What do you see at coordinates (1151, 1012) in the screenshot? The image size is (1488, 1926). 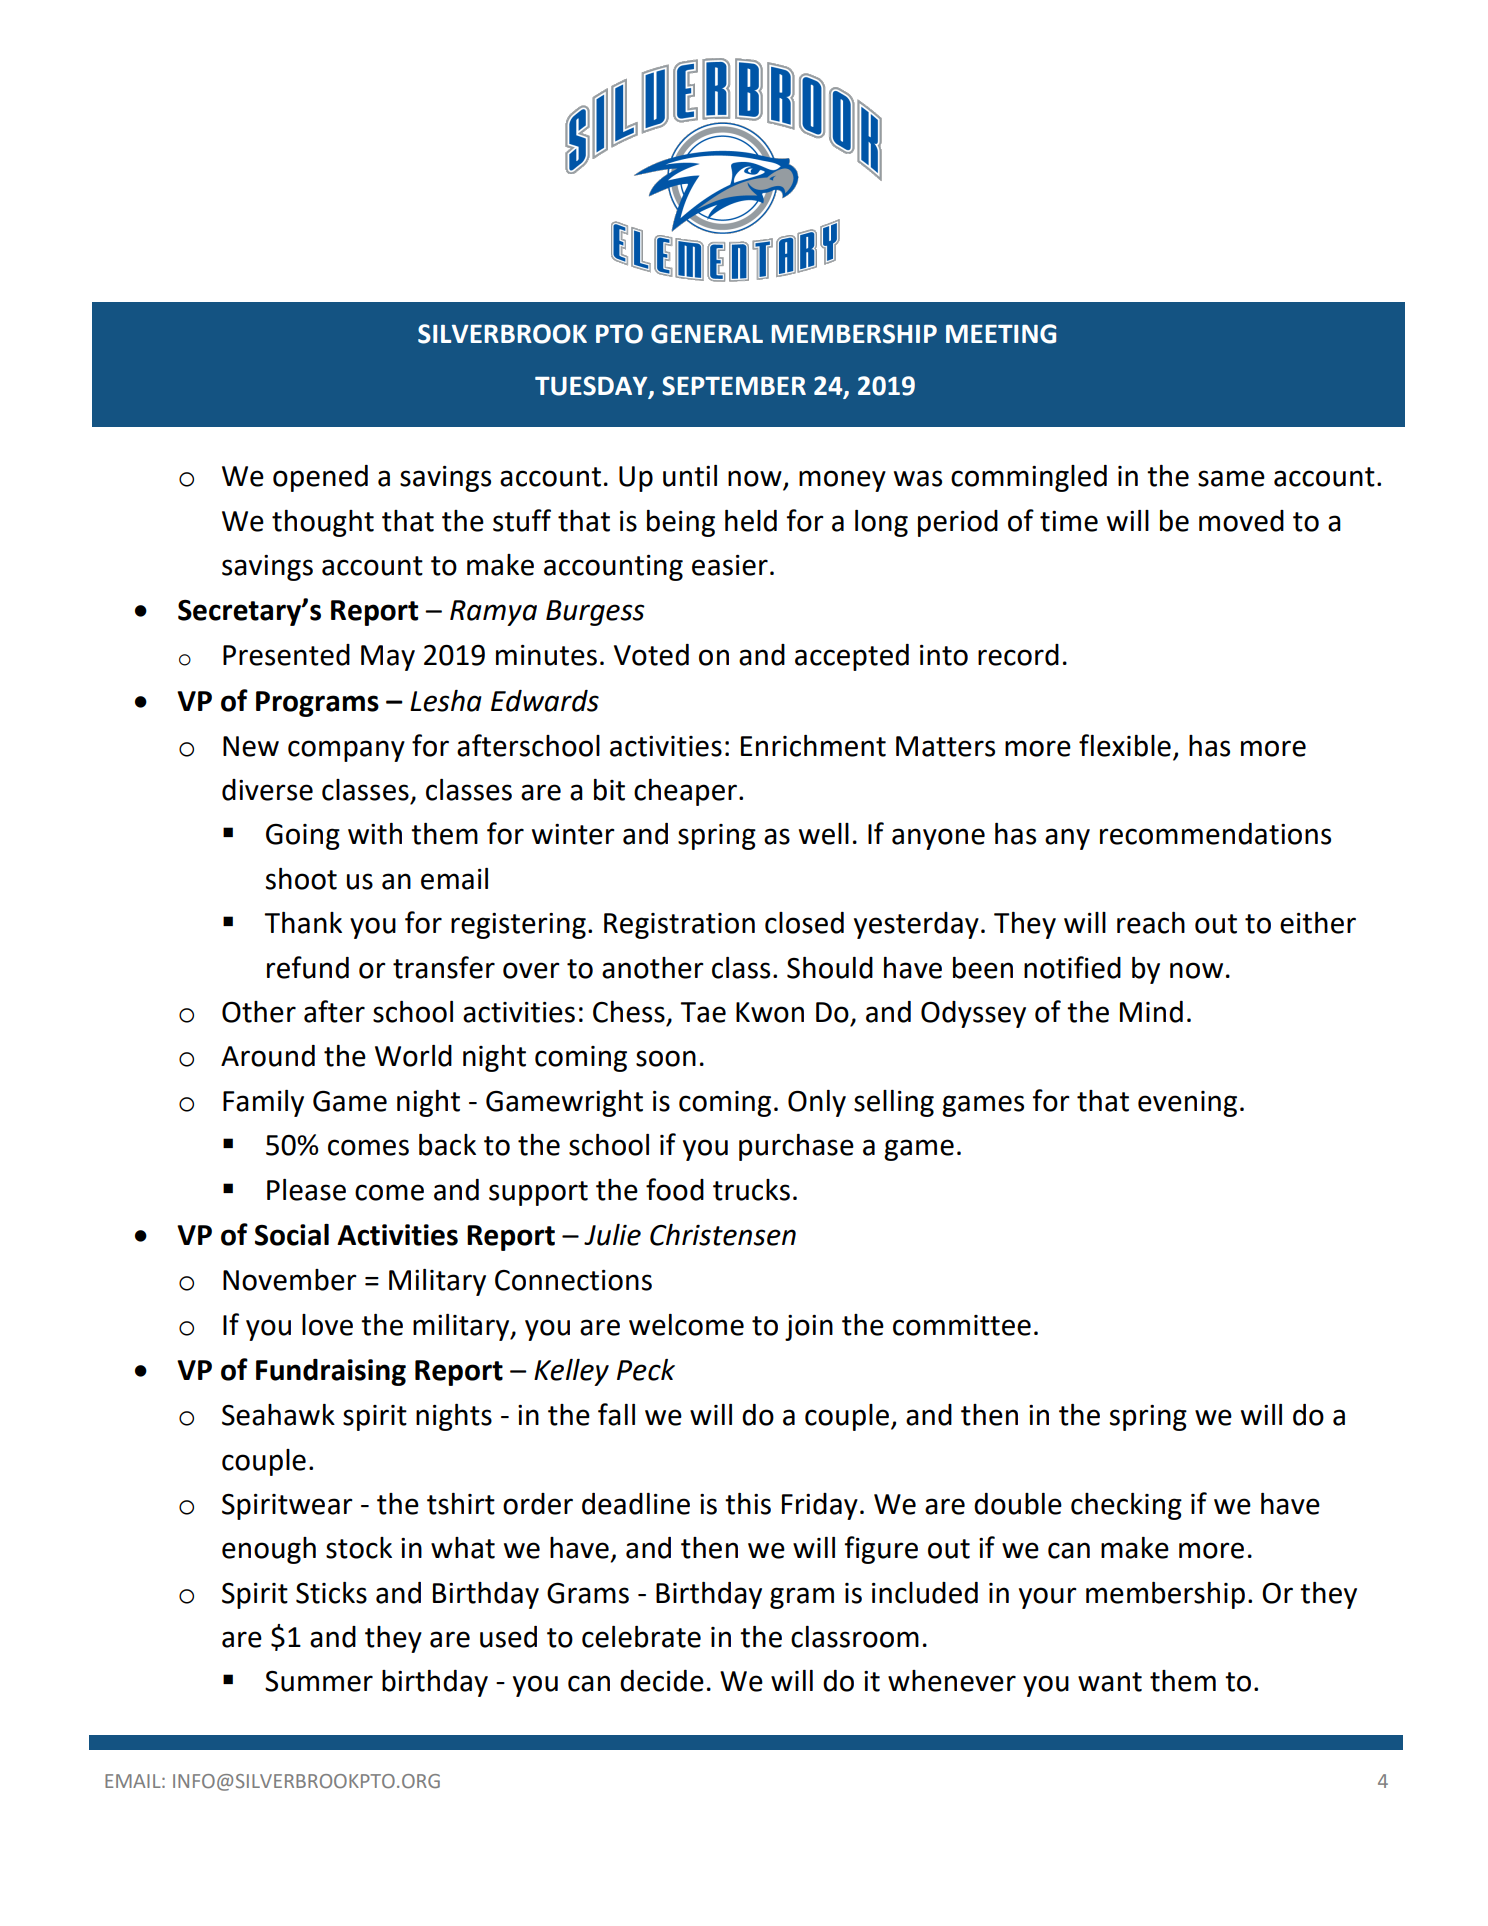 I see `Mind` at bounding box center [1151, 1012].
